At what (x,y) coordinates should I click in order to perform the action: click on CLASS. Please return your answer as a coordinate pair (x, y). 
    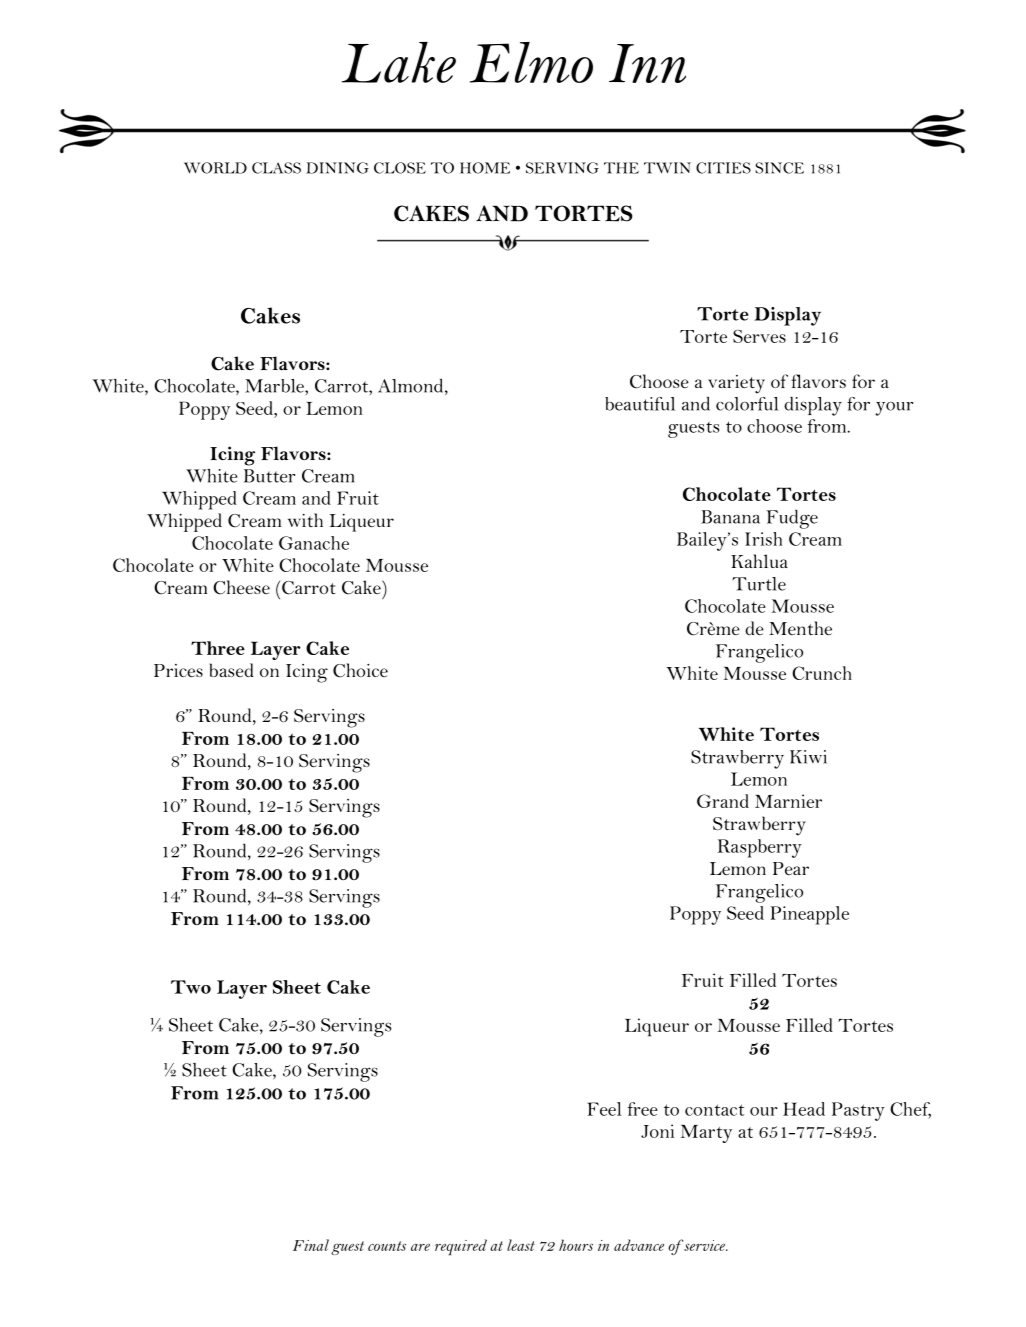
    Looking at the image, I should click on (276, 168).
